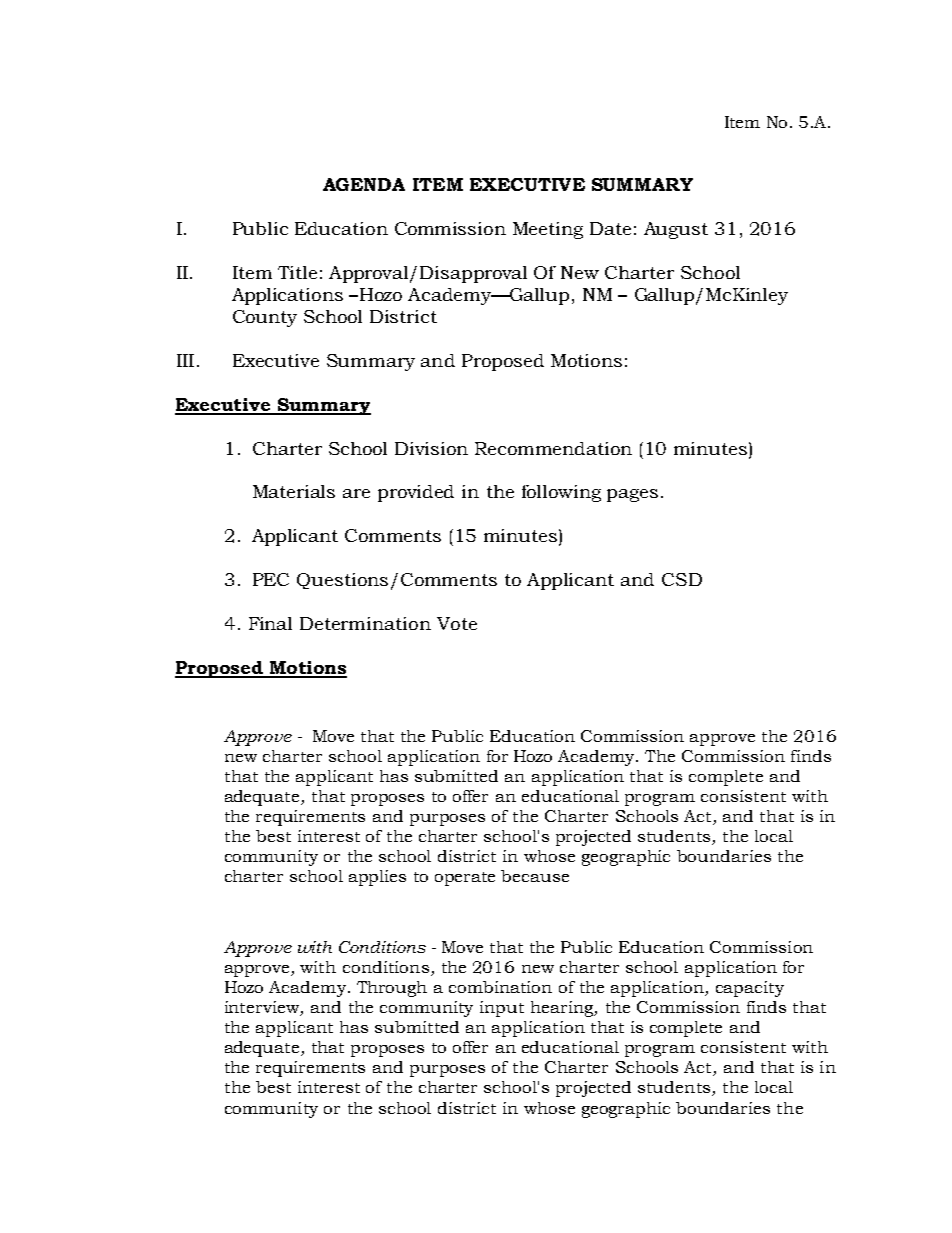  What do you see at coordinates (500, 987) in the page?
I see `combination` at bounding box center [500, 987].
